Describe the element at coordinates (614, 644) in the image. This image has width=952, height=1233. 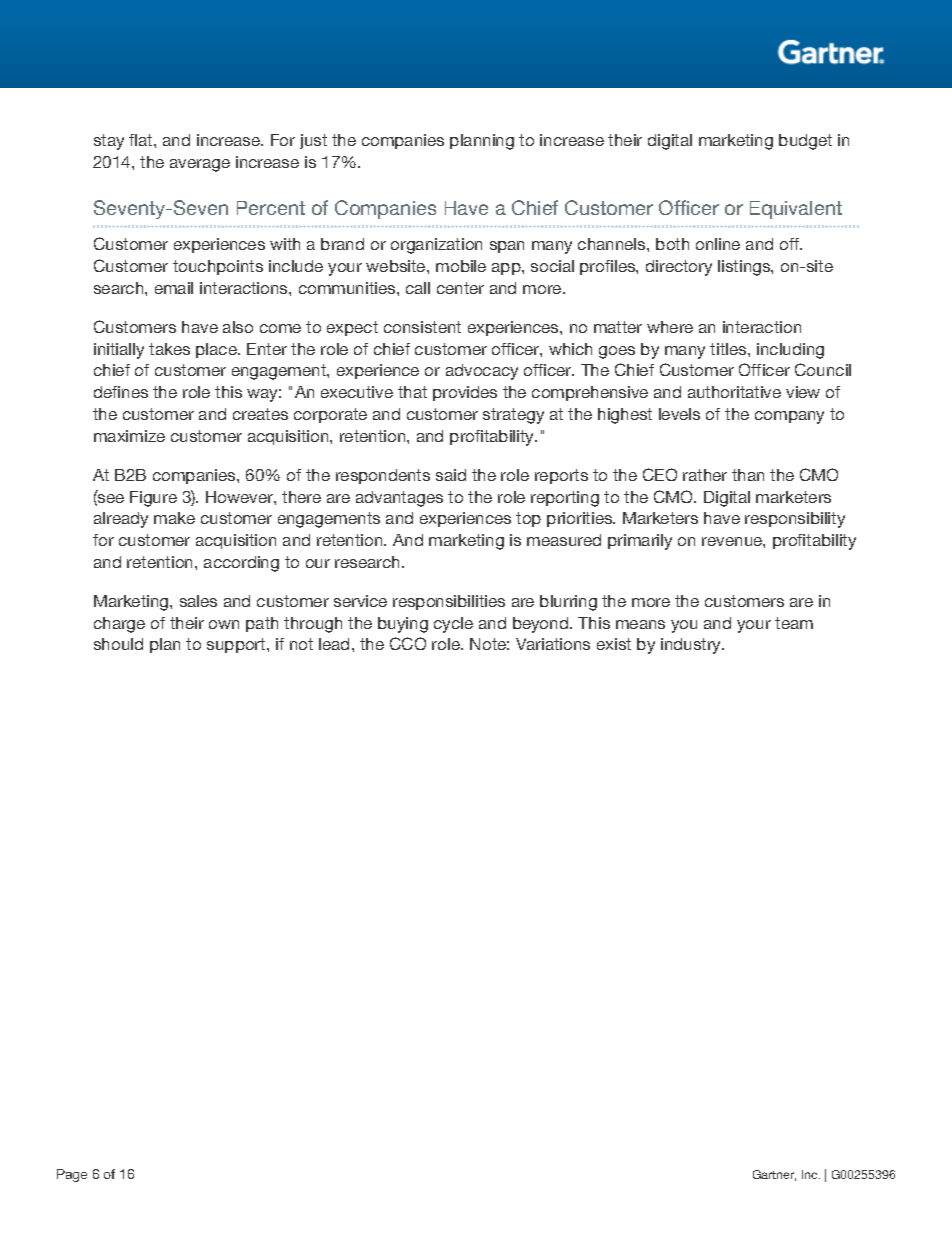
I see `exist` at that location.
